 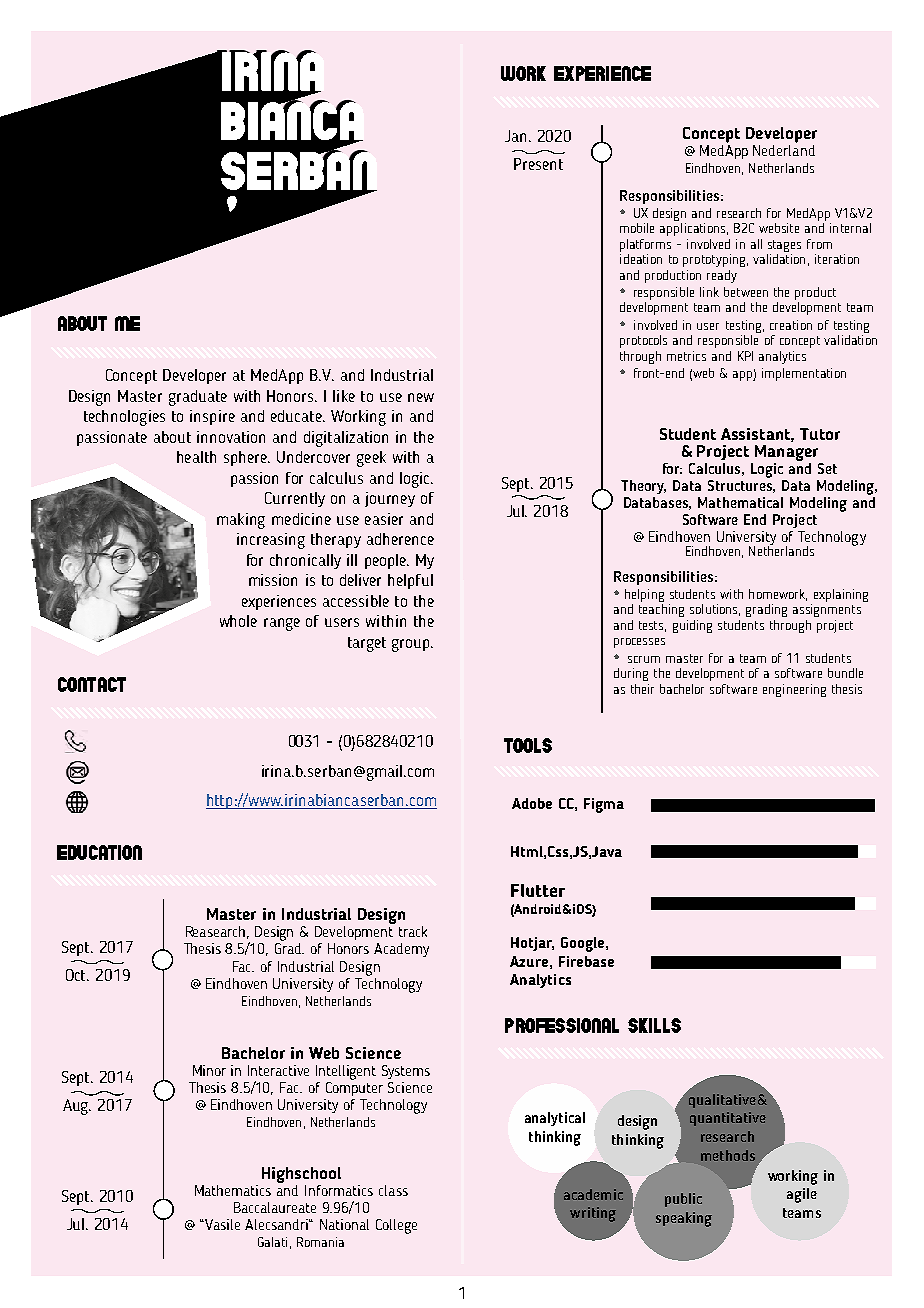 I want to click on track, so click(x=413, y=931).
